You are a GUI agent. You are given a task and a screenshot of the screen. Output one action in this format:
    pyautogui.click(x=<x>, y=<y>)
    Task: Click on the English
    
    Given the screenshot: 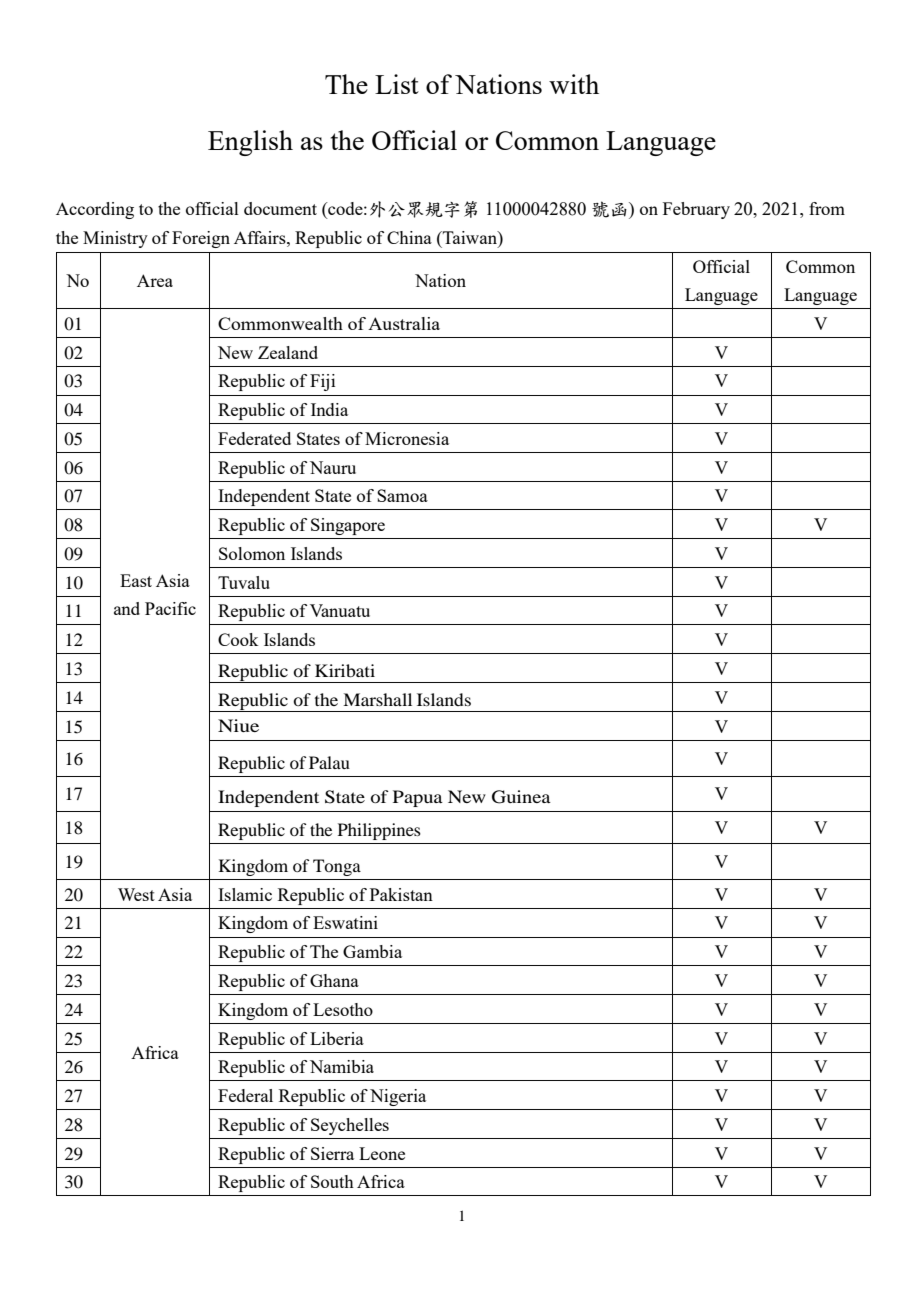 What is the action you would take?
    pyautogui.click(x=250, y=143)
